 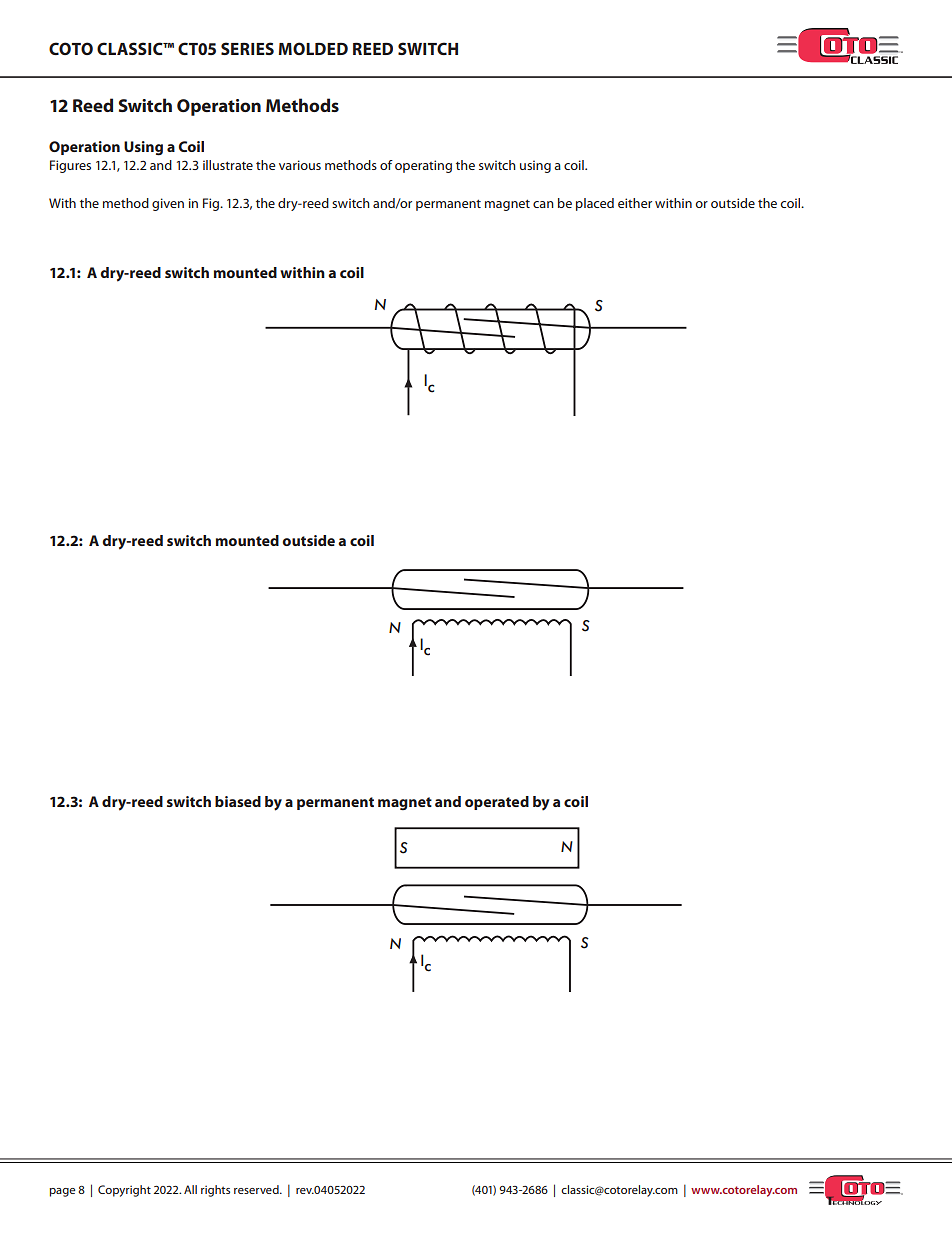 I want to click on operating, so click(x=423, y=166).
